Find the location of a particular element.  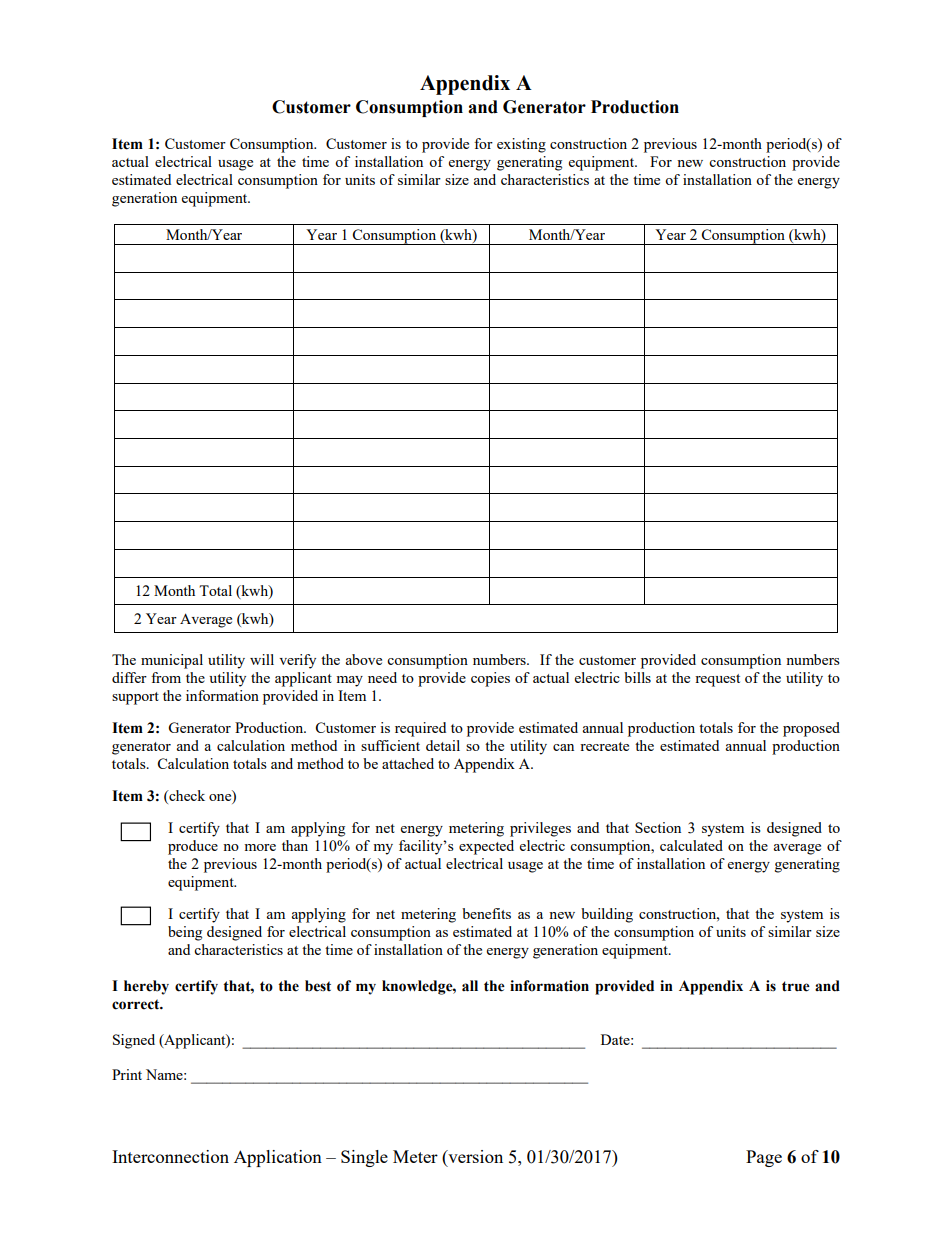

copies is located at coordinates (490, 679).
